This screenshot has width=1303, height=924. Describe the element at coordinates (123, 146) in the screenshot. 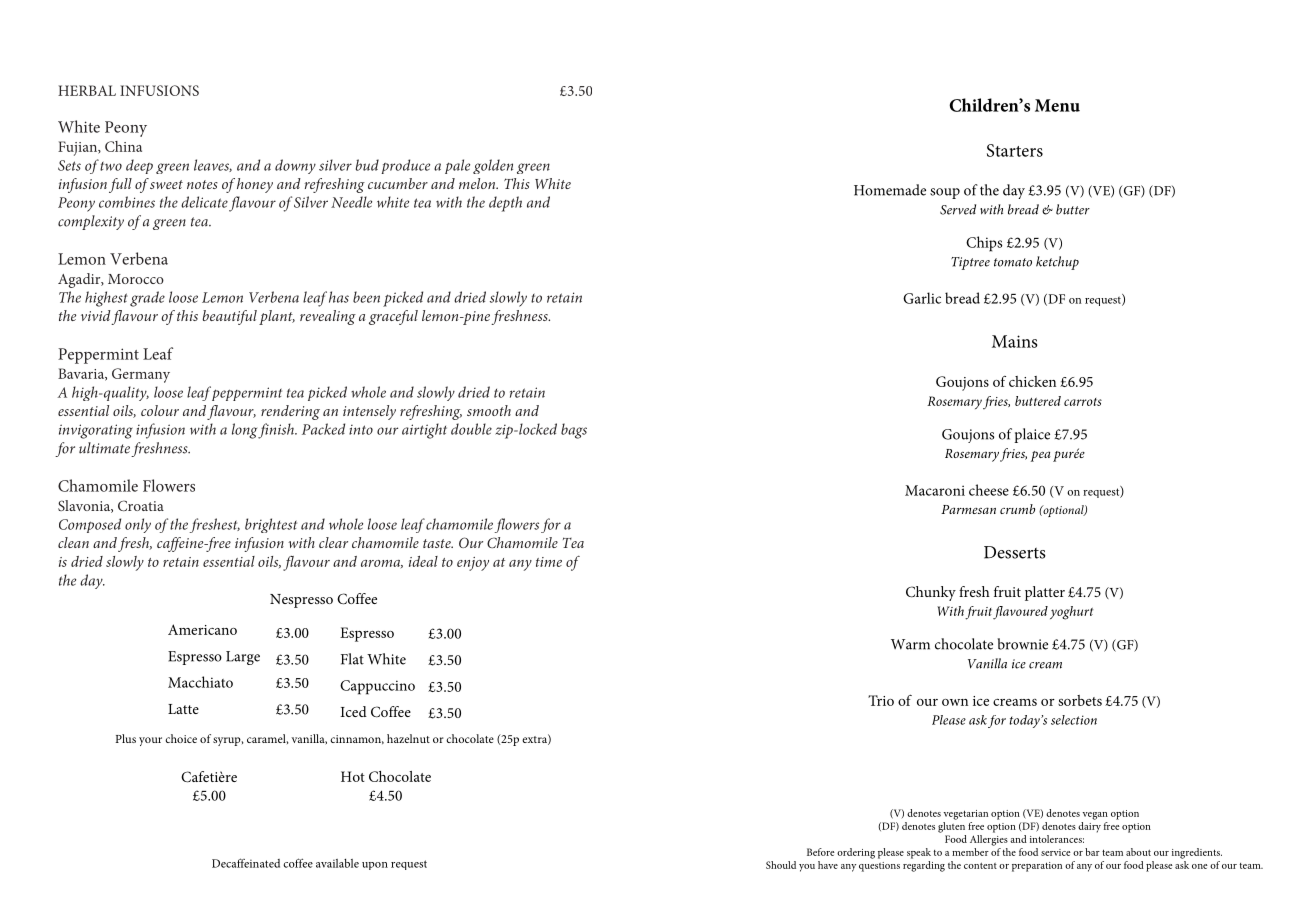

I see `China` at that location.
